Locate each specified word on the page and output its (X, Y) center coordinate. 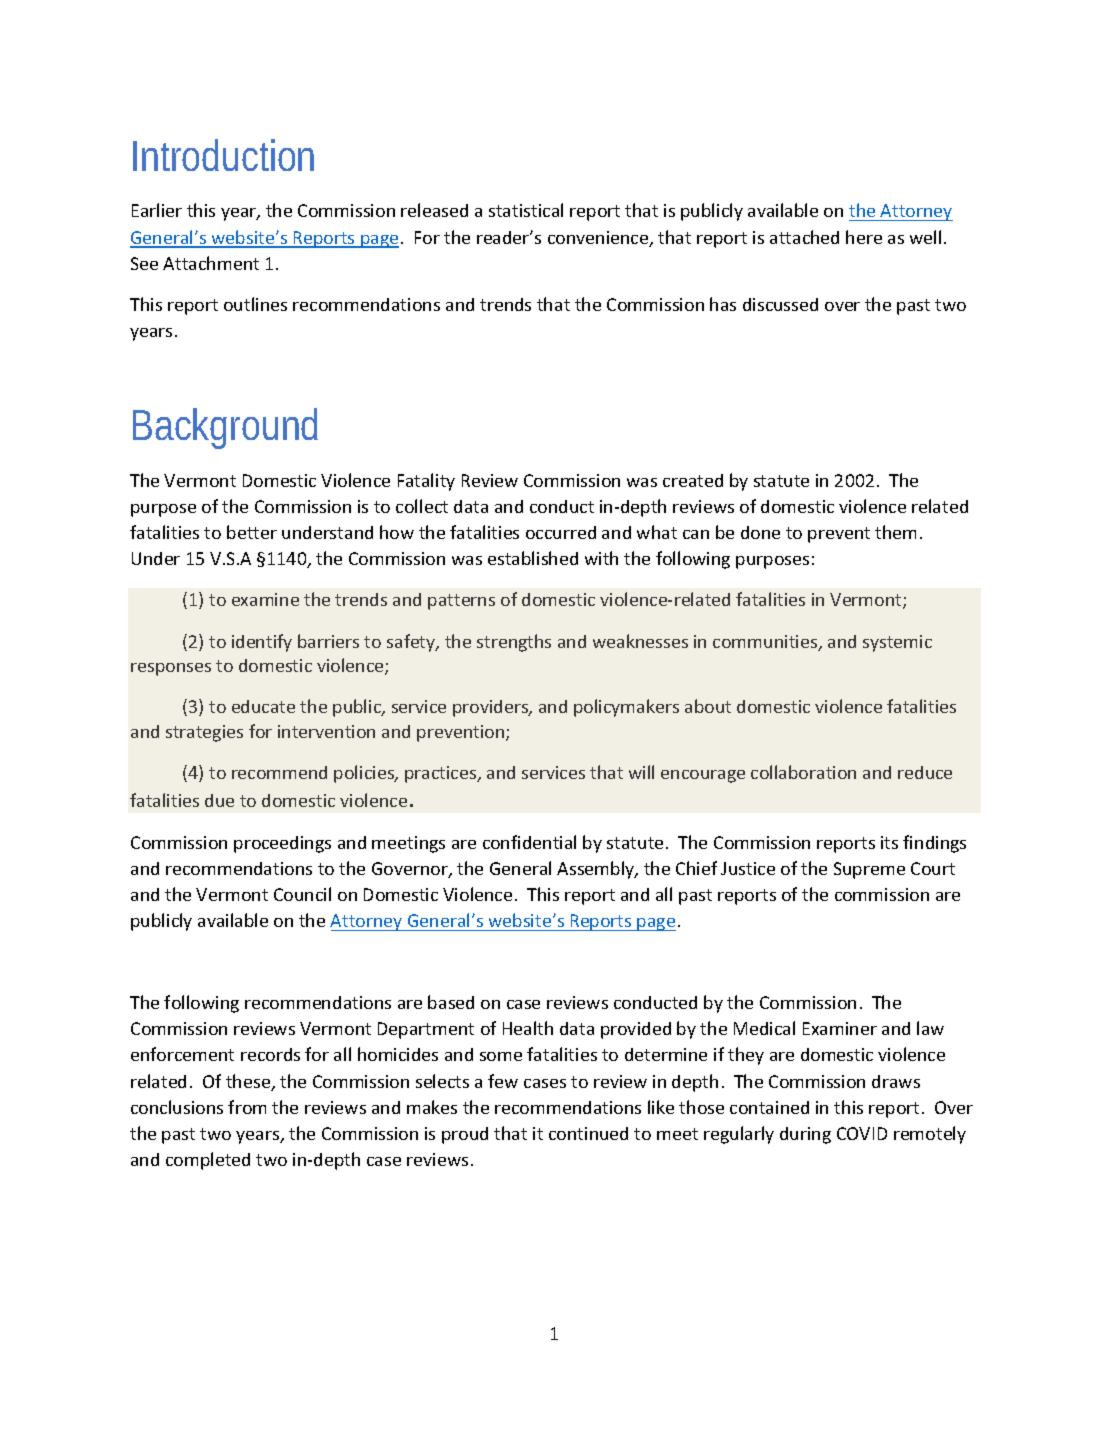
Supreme (869, 870)
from (247, 1107)
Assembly (597, 870)
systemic (897, 643)
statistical (526, 210)
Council (302, 894)
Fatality (426, 482)
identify (262, 643)
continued (588, 1133)
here (864, 237)
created (693, 480)
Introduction (223, 155)
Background (225, 428)
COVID (862, 1133)
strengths (514, 643)
